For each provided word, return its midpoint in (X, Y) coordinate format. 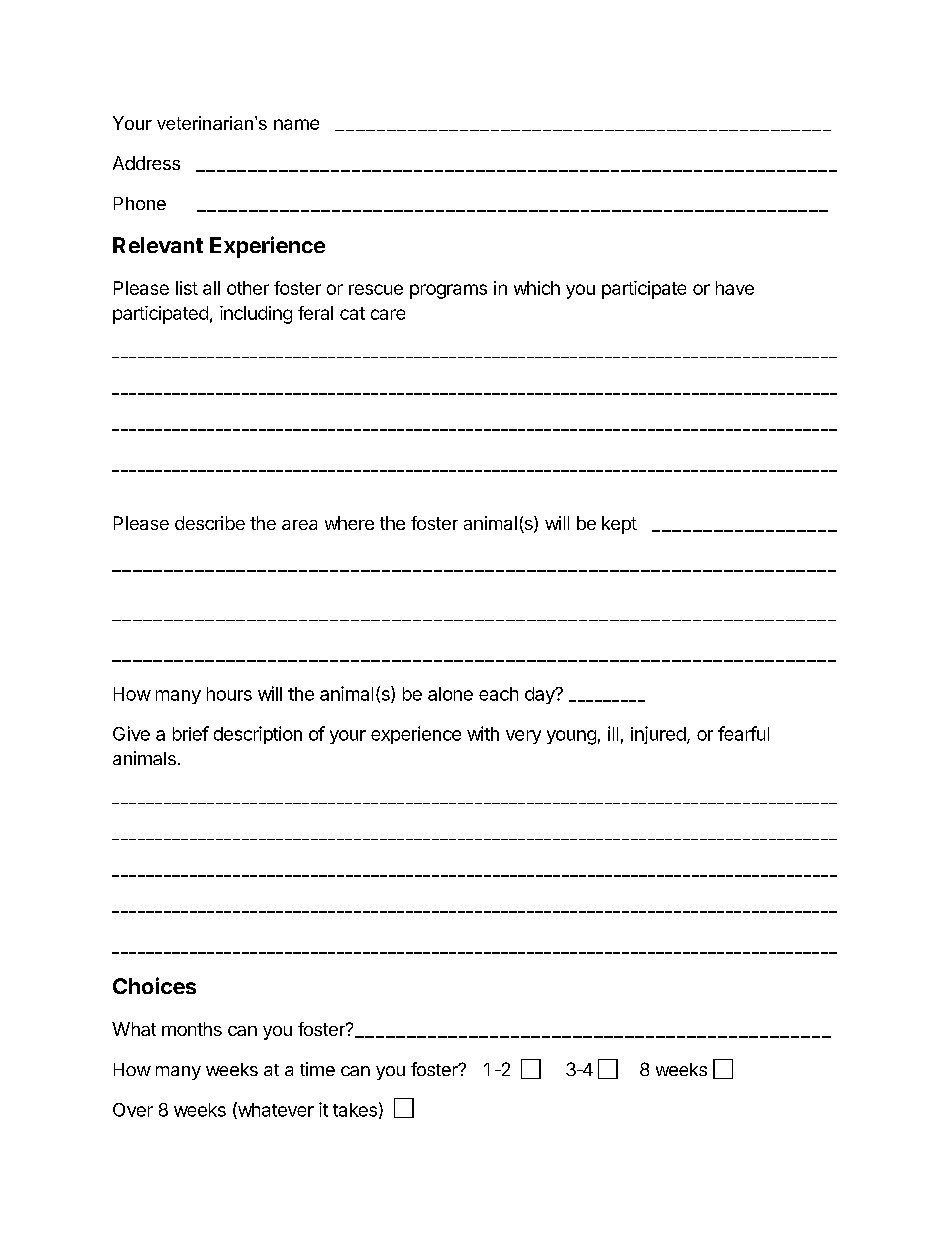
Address (146, 163)
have (735, 288)
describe (210, 523)
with (483, 733)
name (296, 124)
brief (191, 733)
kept (619, 525)
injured (658, 735)
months (192, 1029)
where (349, 523)
